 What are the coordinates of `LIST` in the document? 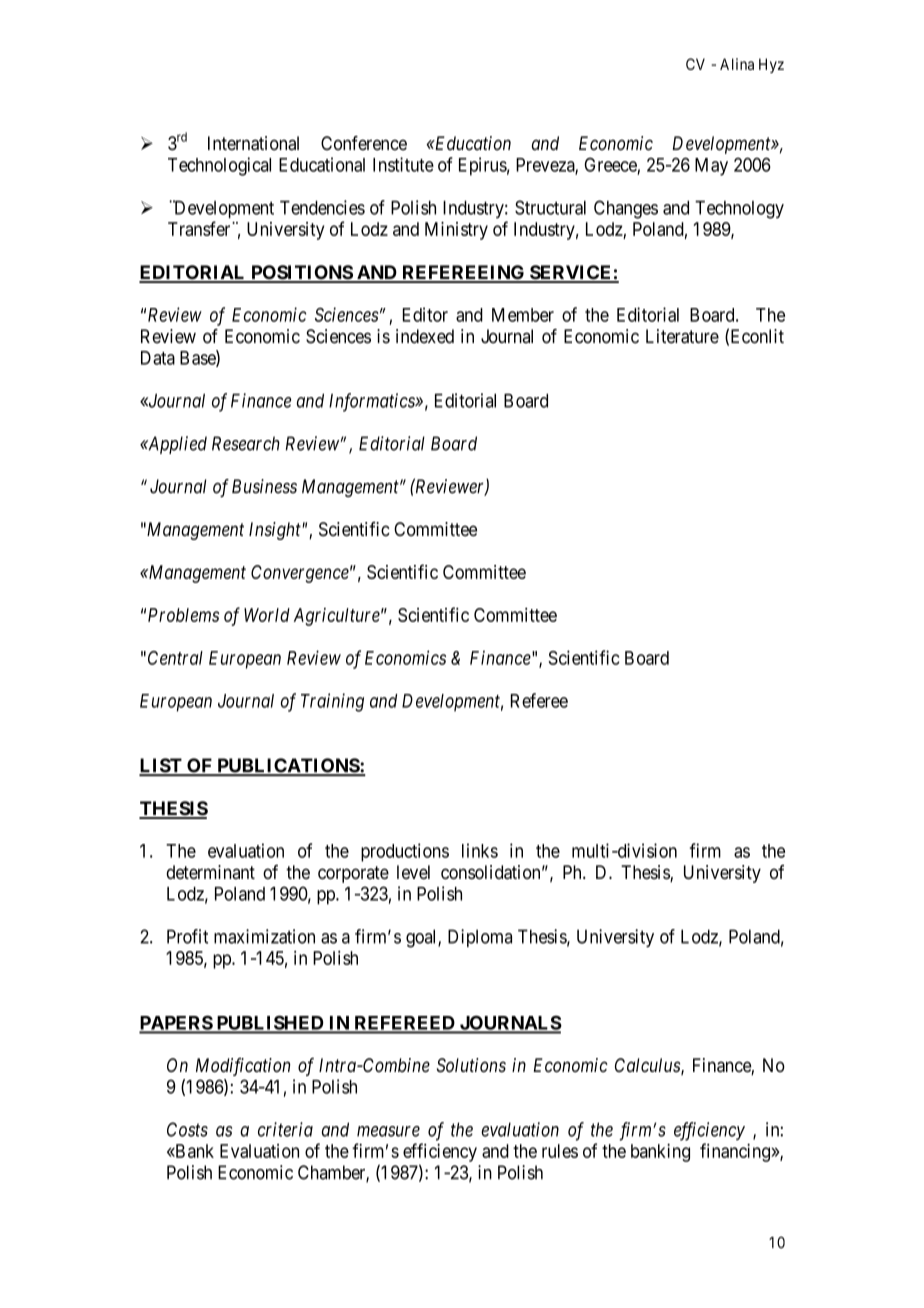 It's located at (161, 766).
